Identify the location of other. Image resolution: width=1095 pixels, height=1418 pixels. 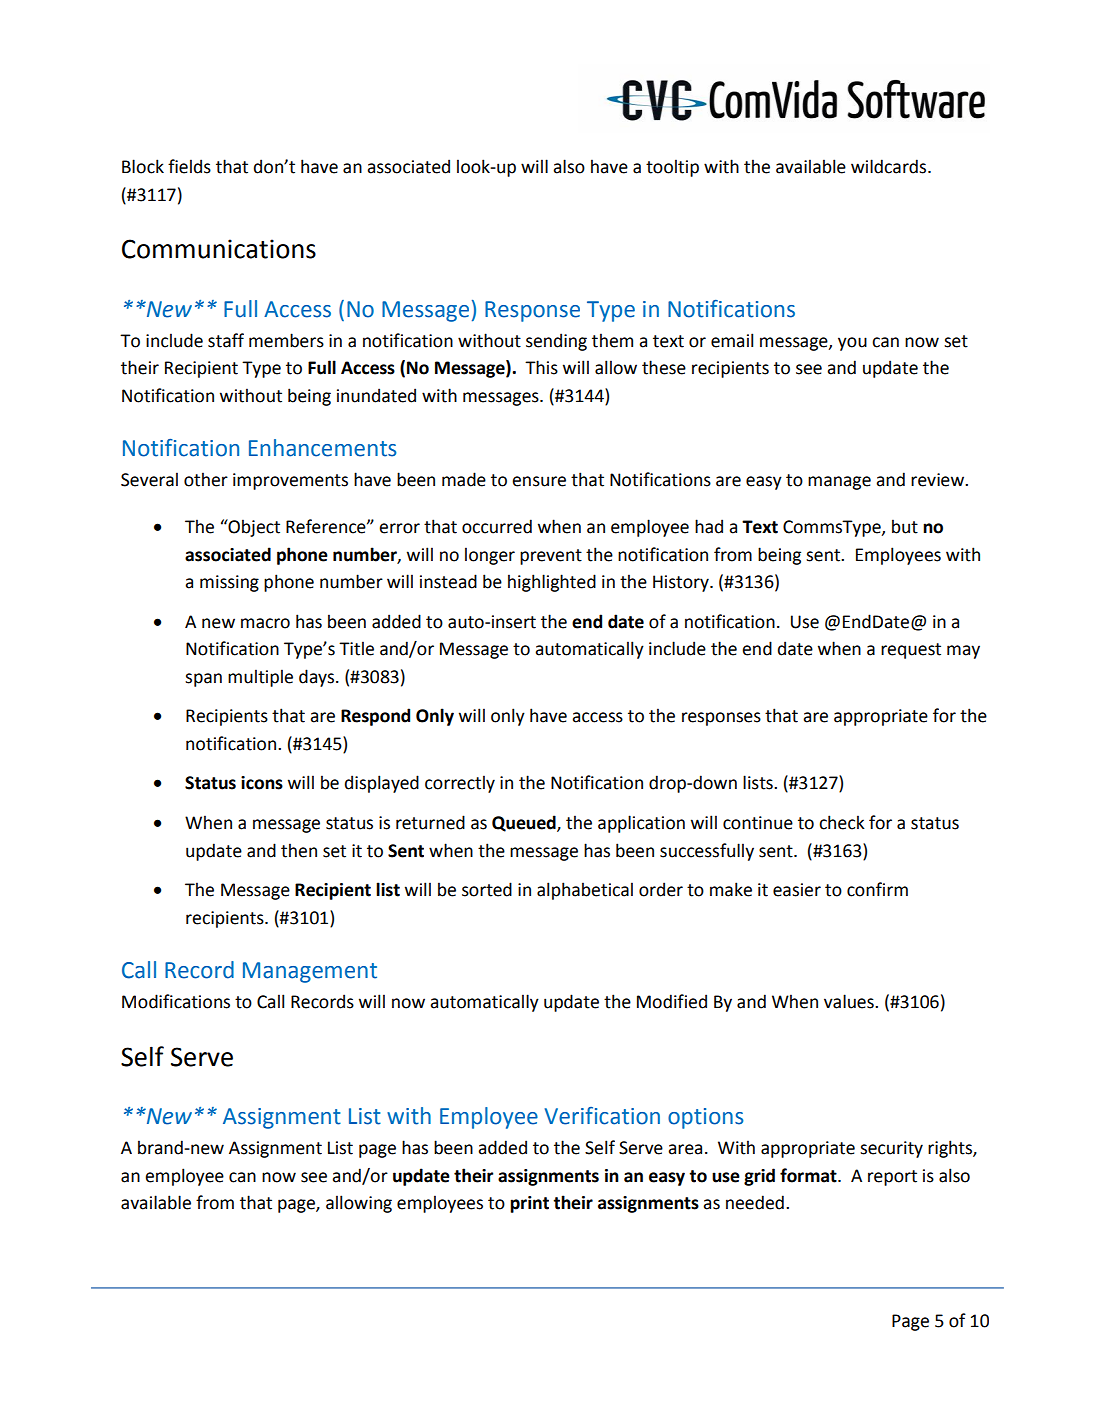
(206, 479).
